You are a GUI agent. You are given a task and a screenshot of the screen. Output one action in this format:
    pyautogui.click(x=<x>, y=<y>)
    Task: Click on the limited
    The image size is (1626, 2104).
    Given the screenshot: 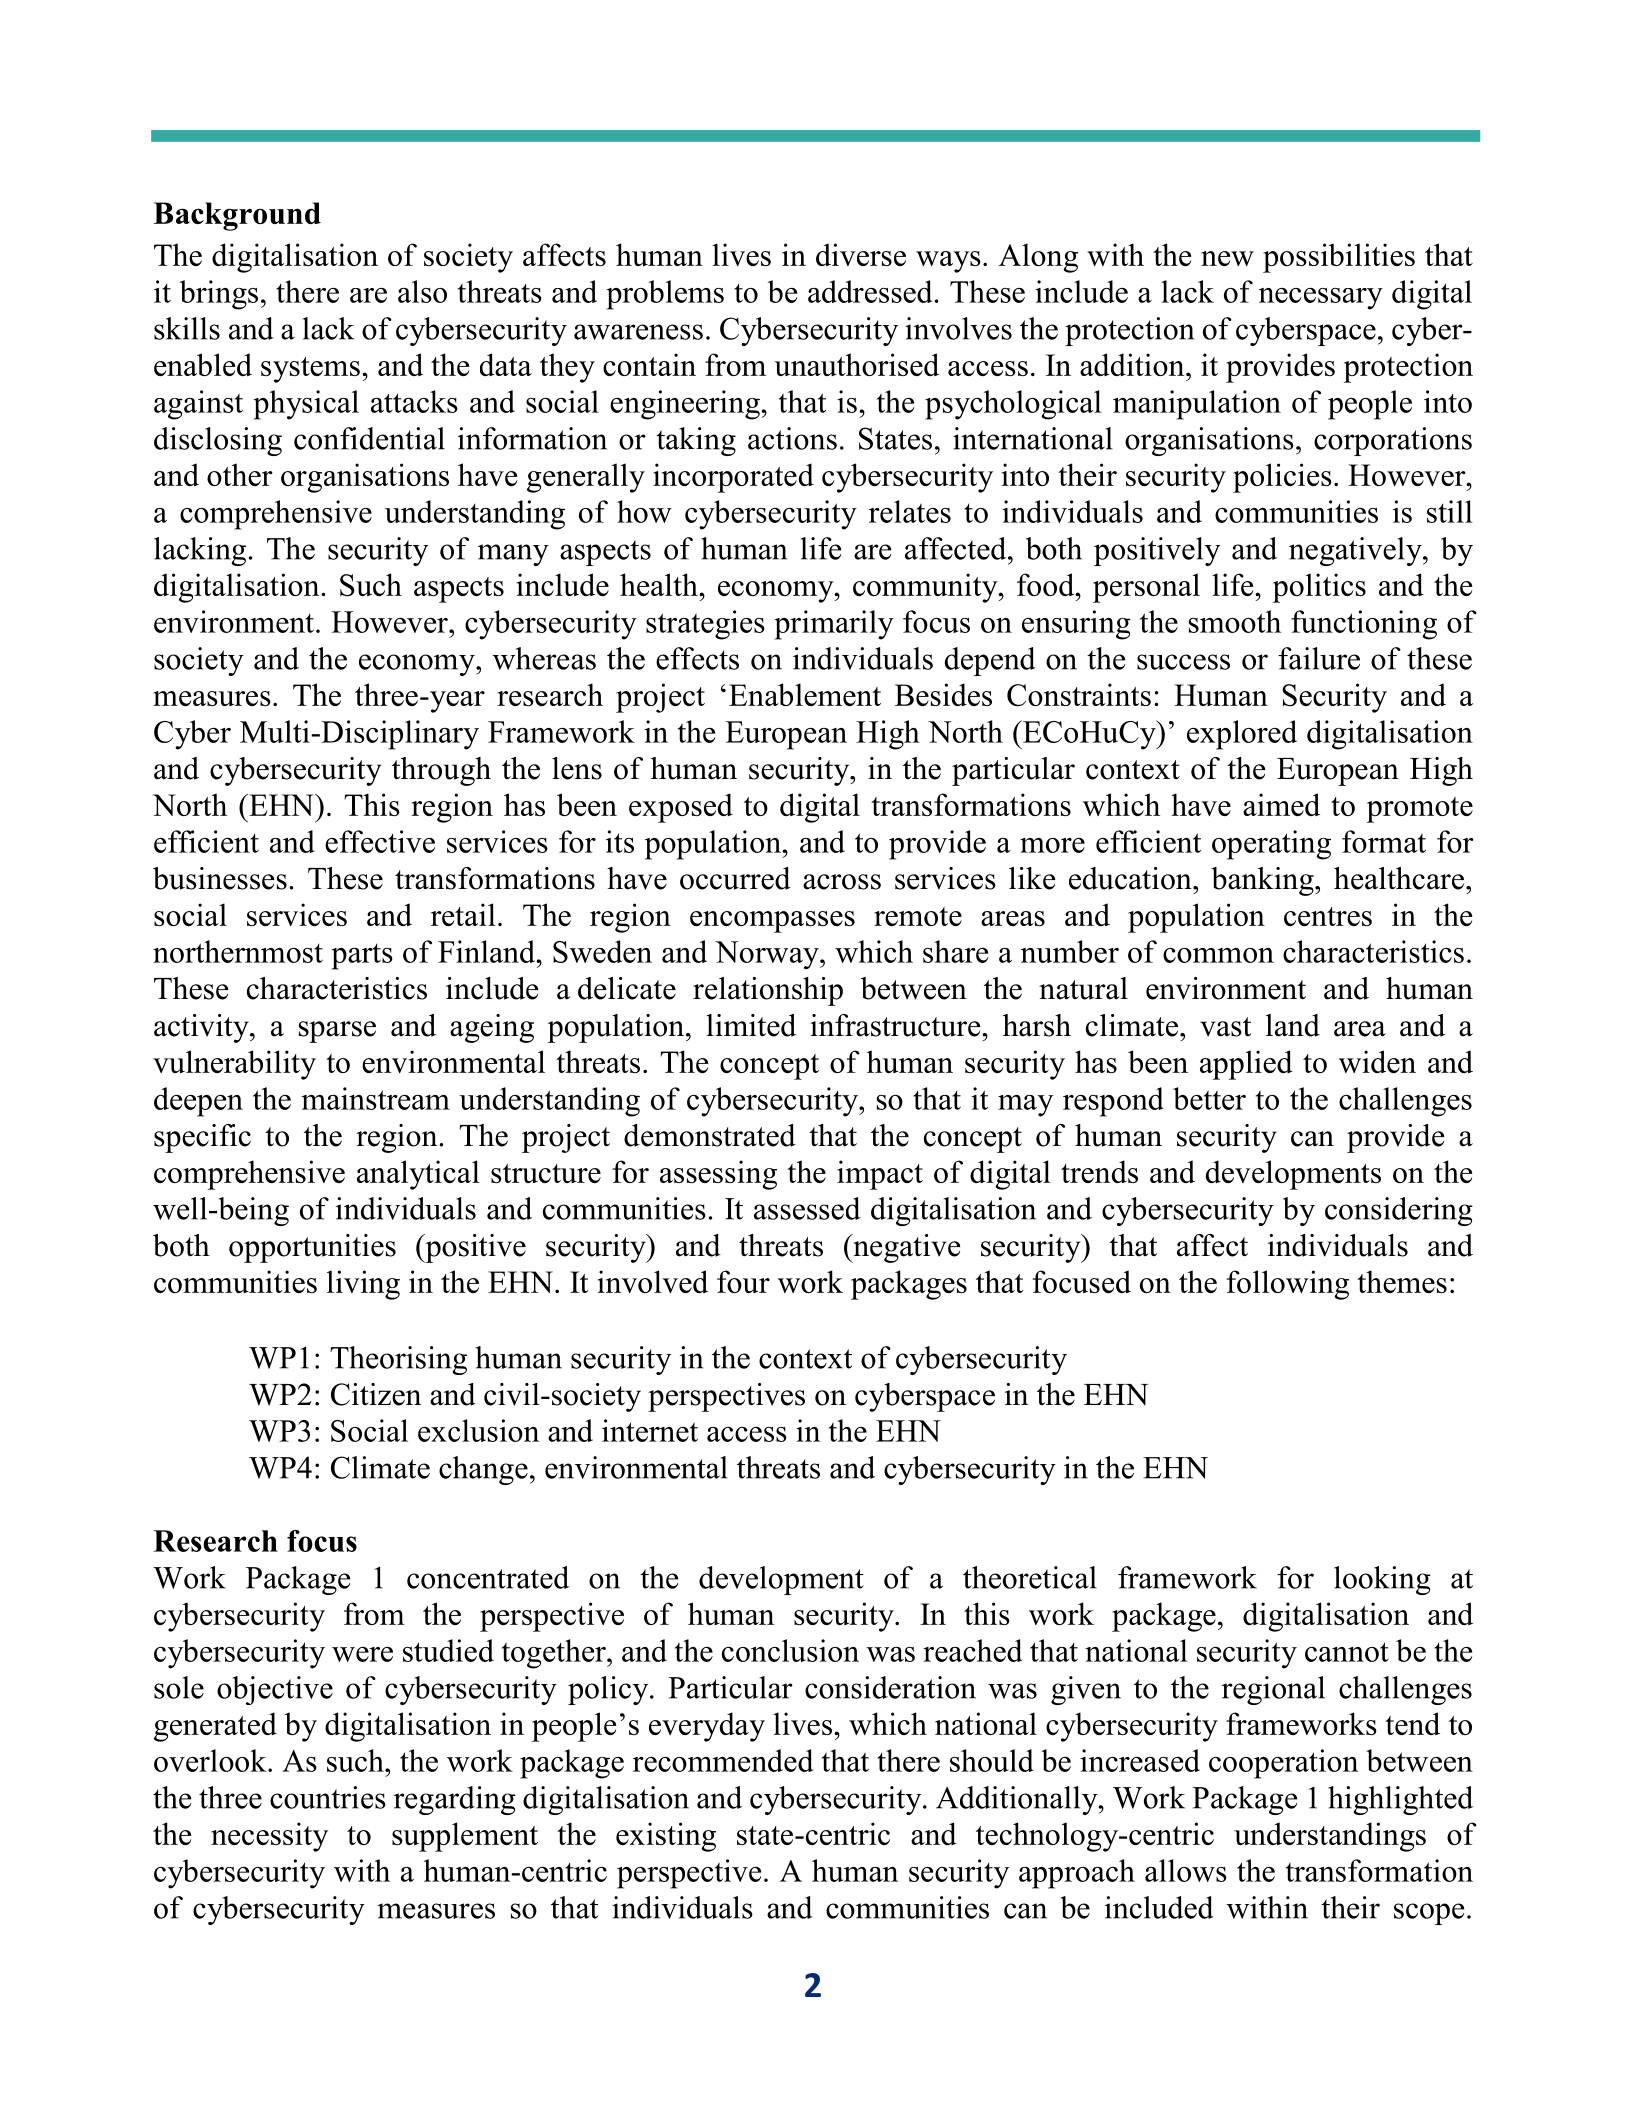 What is the action you would take?
    pyautogui.click(x=751, y=1025)
